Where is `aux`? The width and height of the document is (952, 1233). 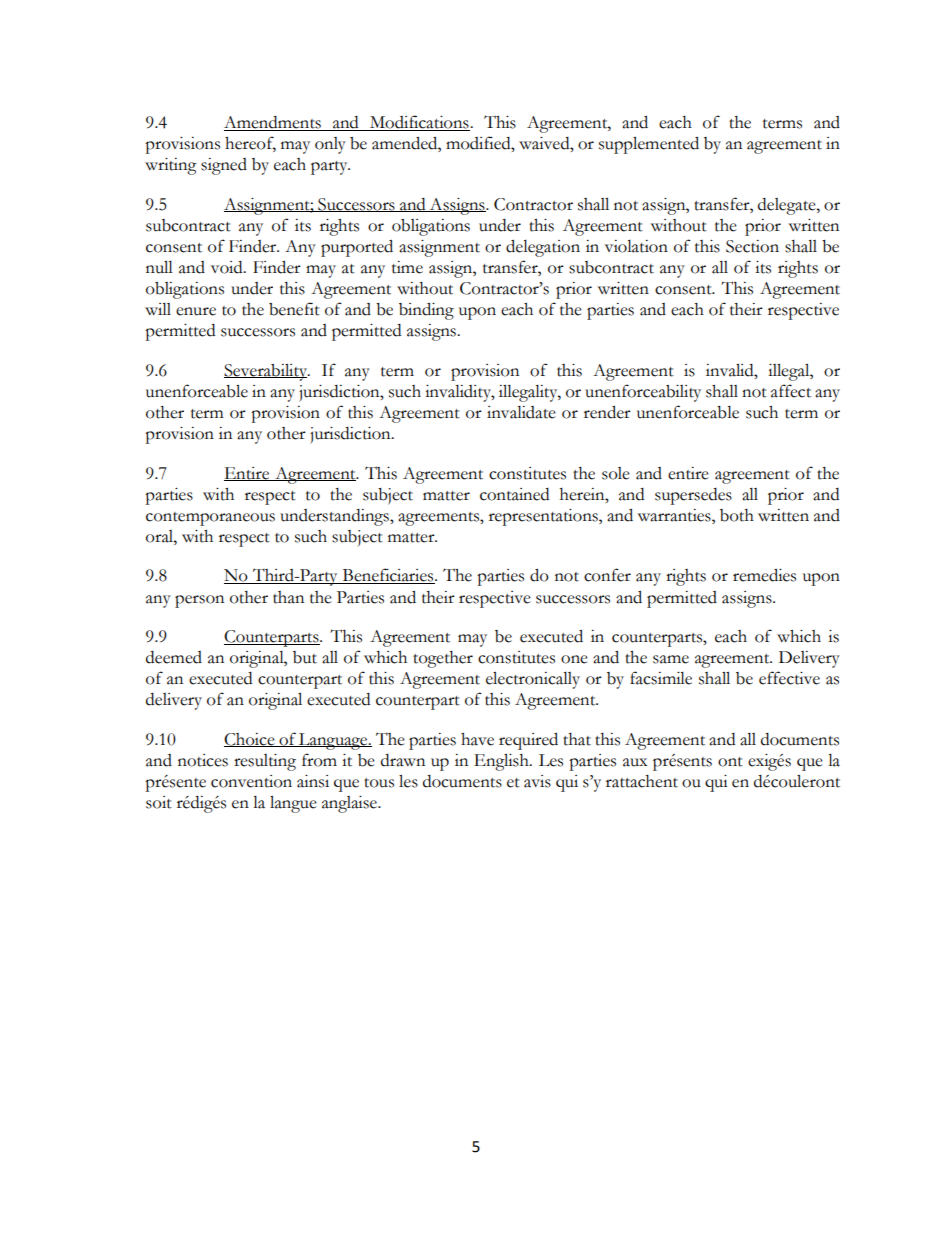
aux is located at coordinates (635, 762).
